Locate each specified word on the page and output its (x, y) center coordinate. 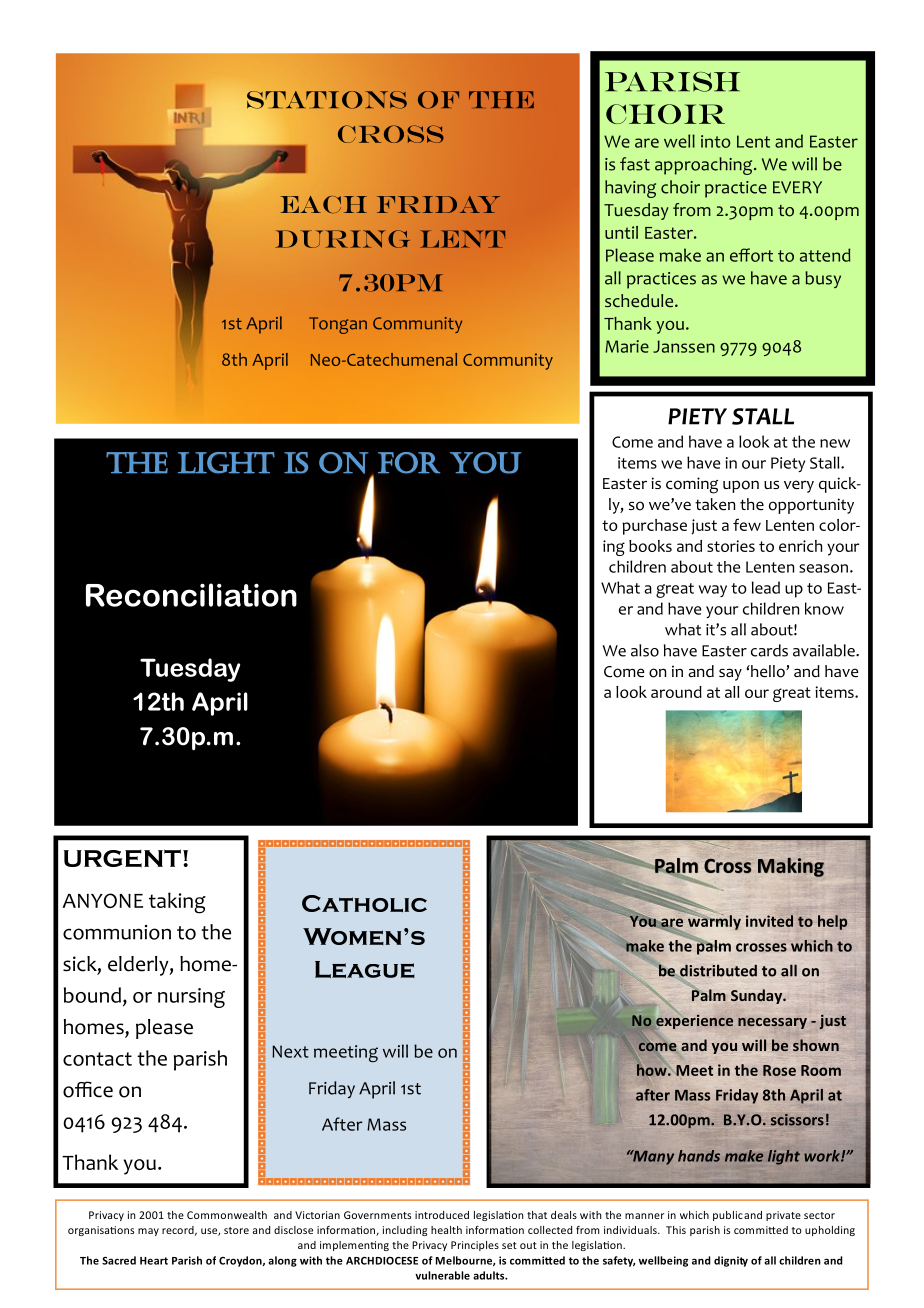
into (715, 141)
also (645, 650)
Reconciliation (191, 595)
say (730, 674)
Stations (327, 100)
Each (324, 205)
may (148, 1232)
